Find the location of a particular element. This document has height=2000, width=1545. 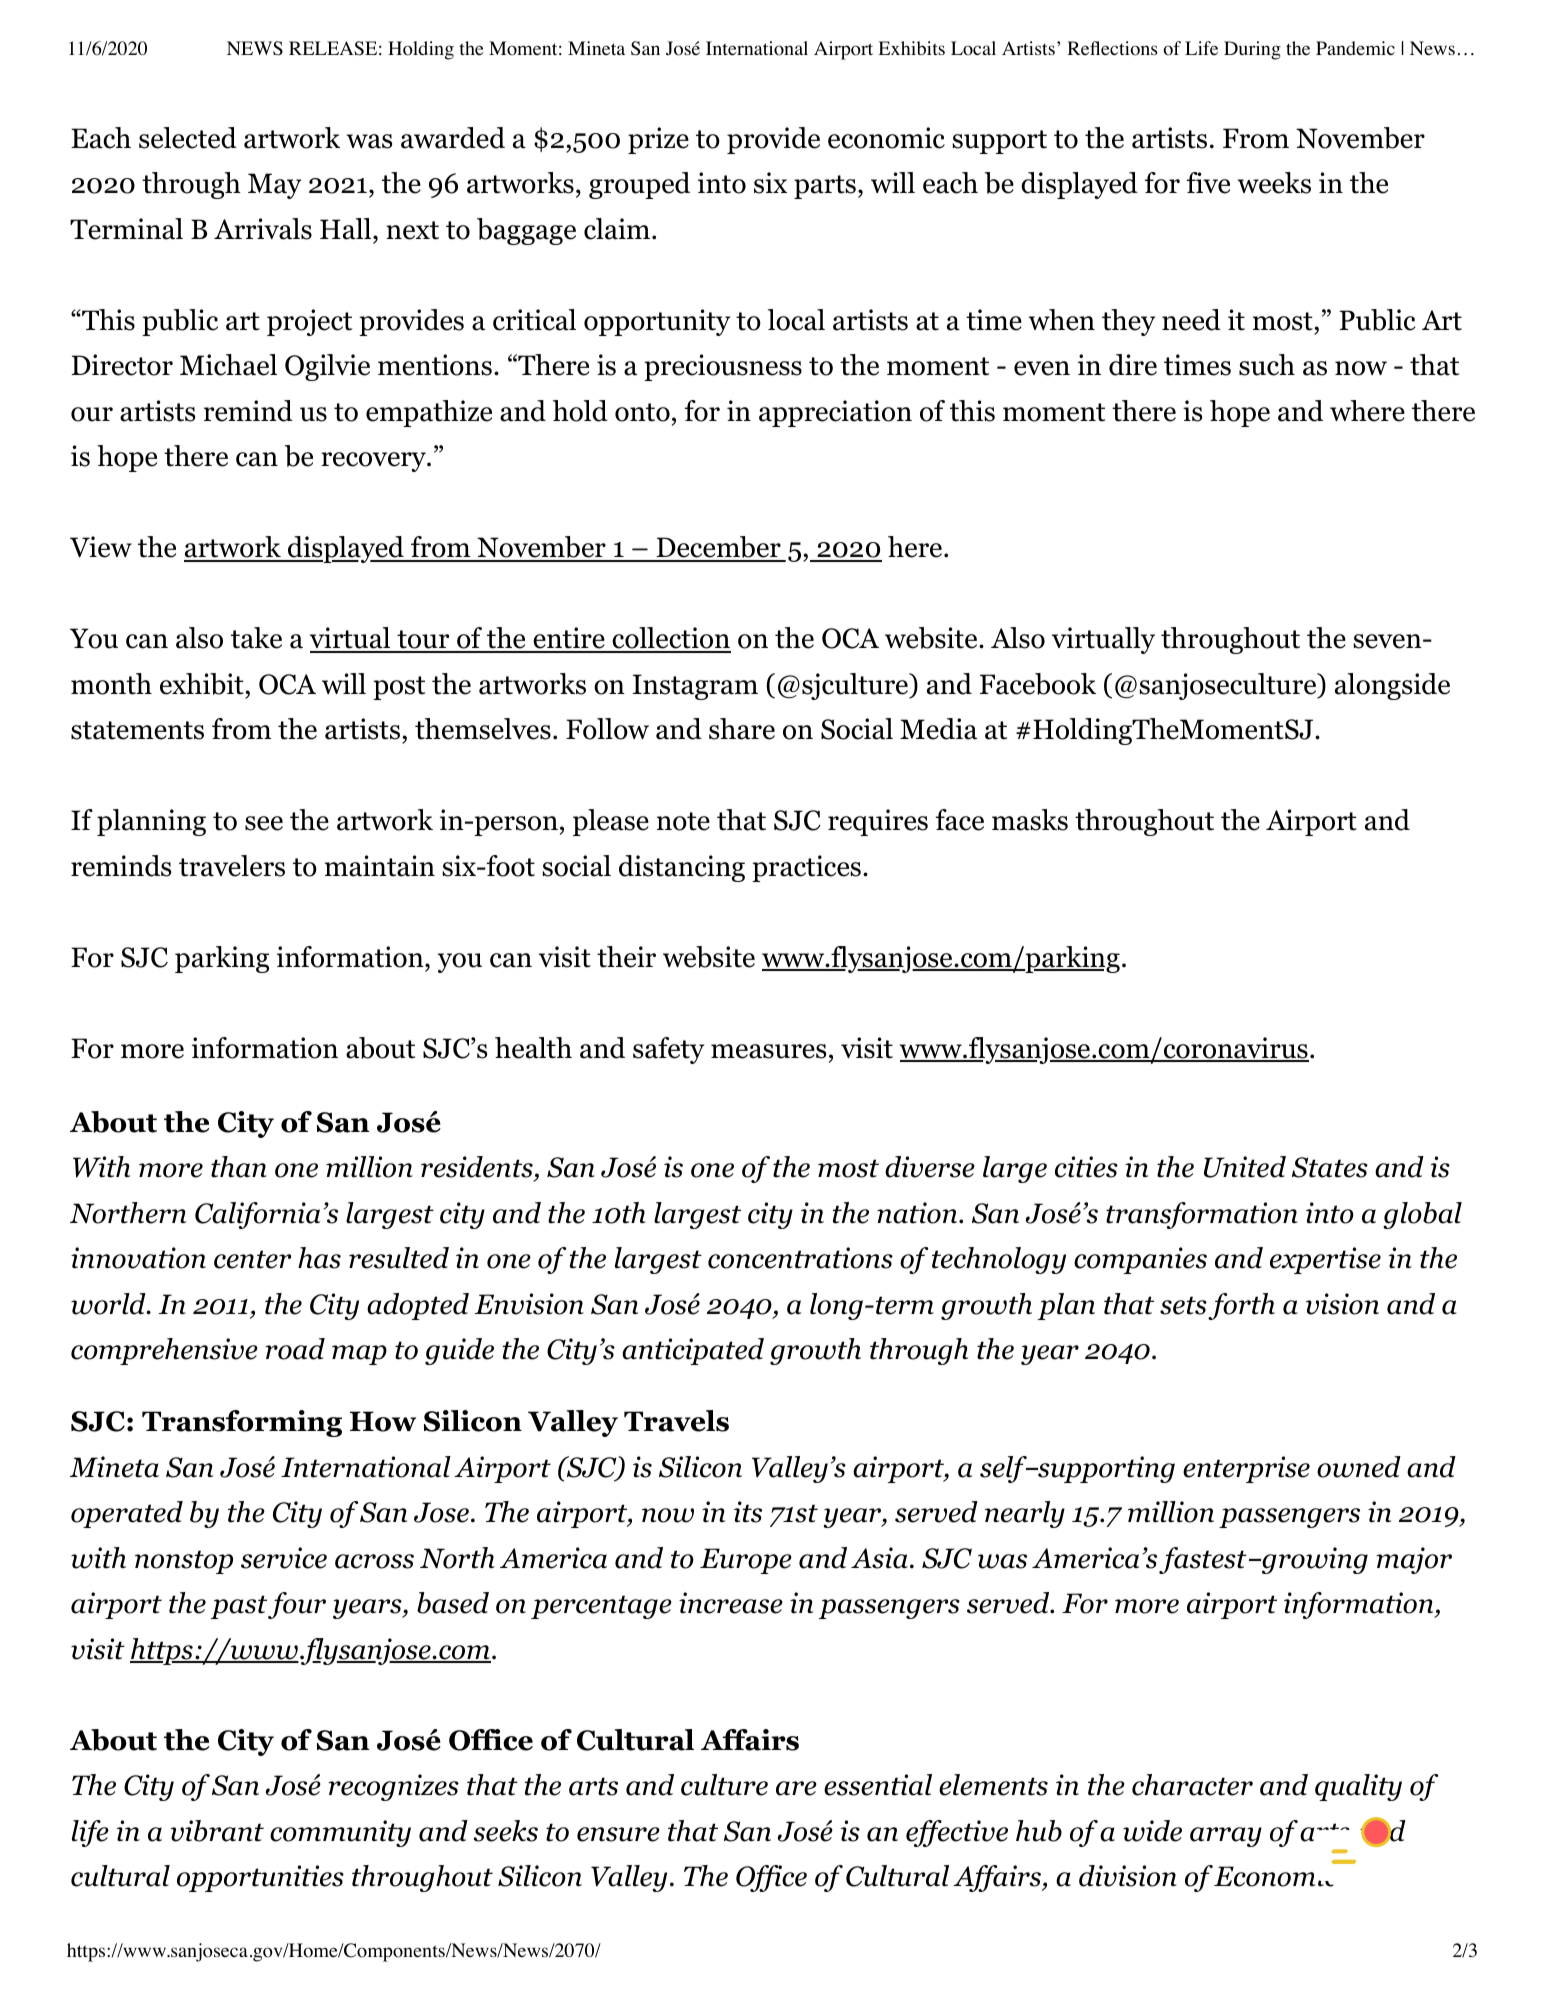

center is located at coordinates (252, 1259).
